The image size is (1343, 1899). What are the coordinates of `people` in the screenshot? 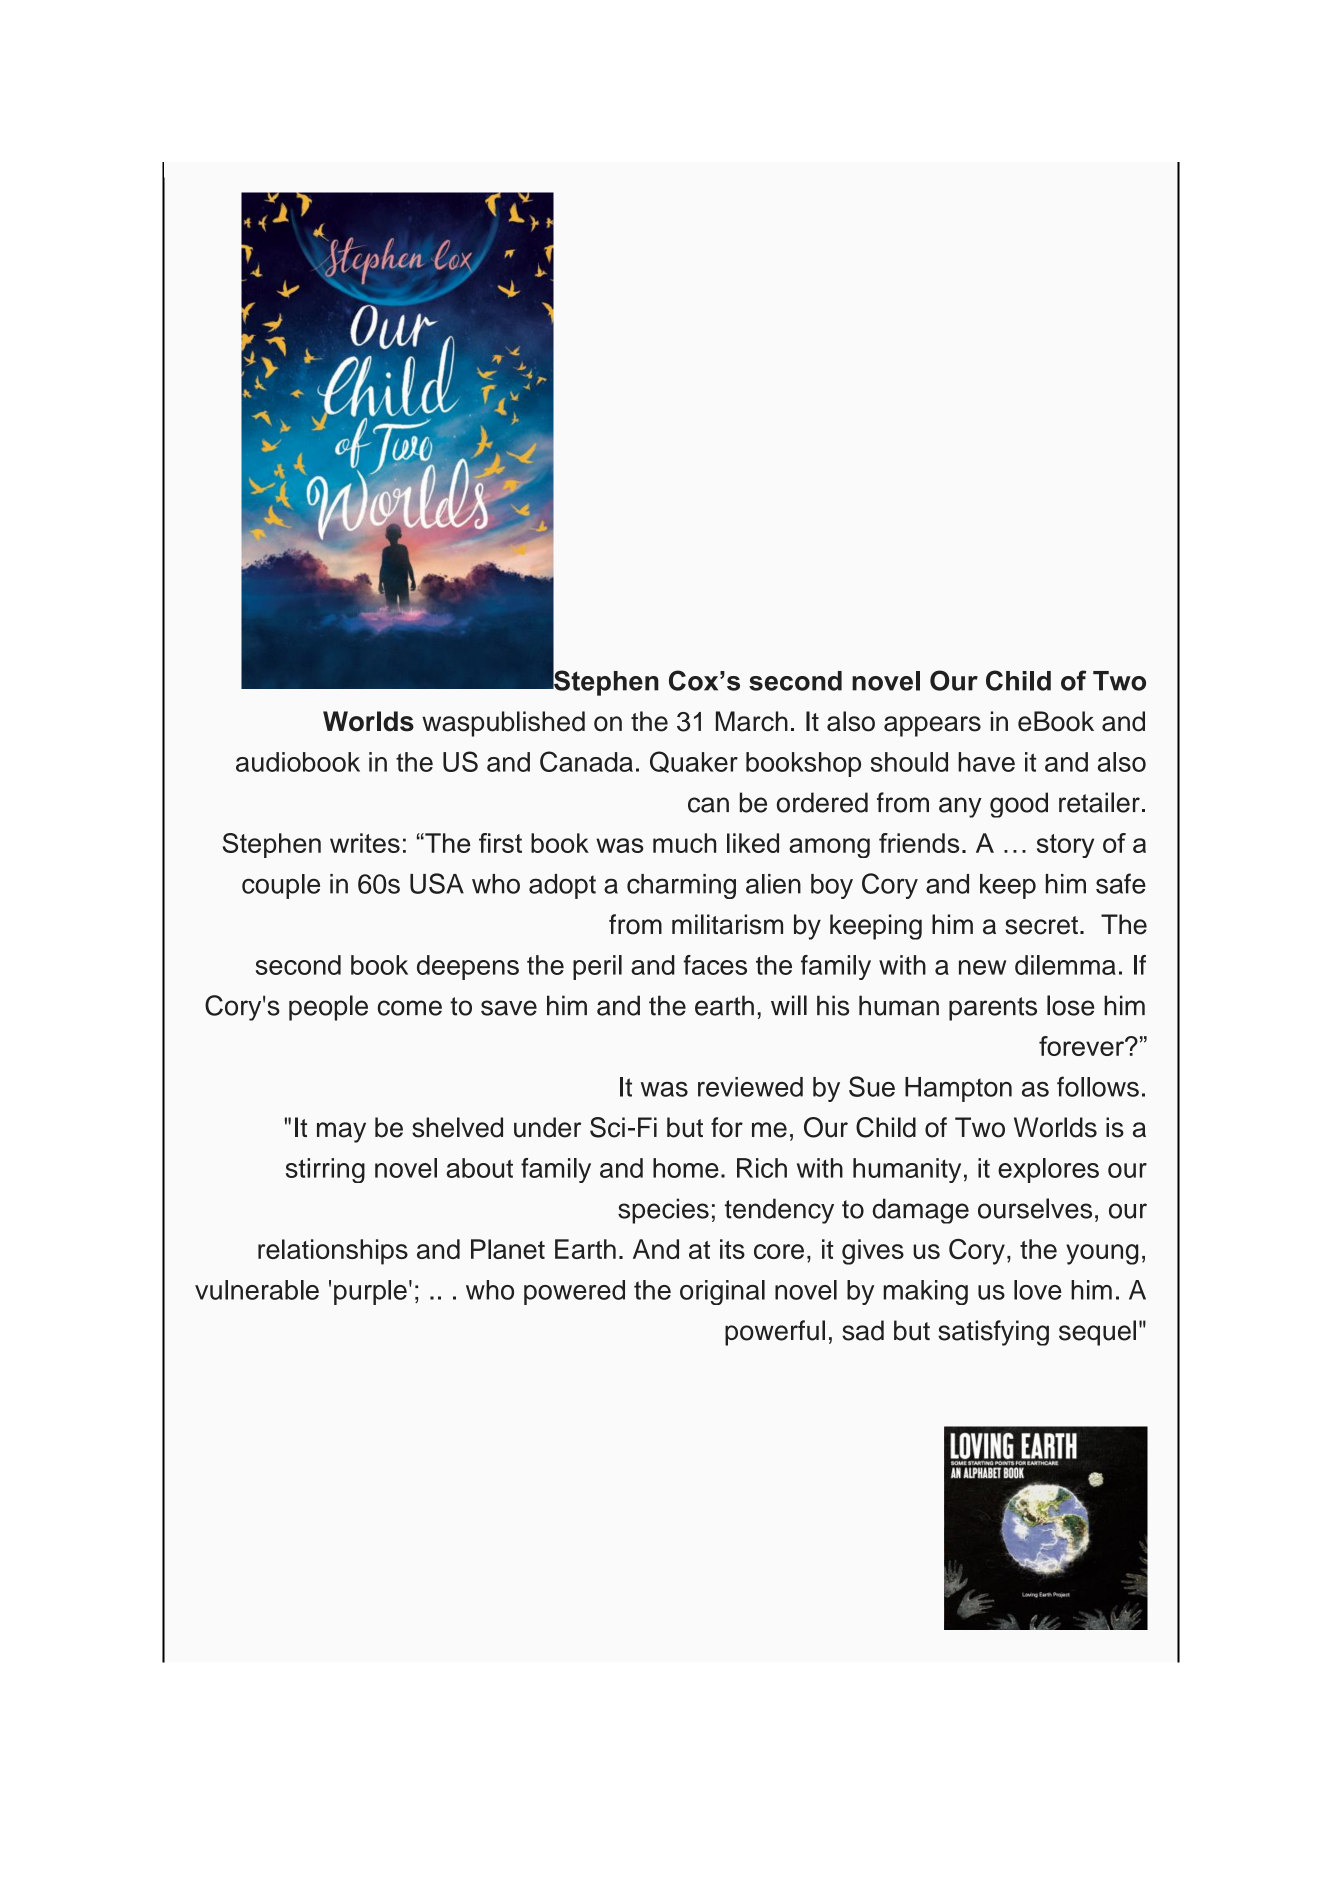 It's located at (328, 1008).
